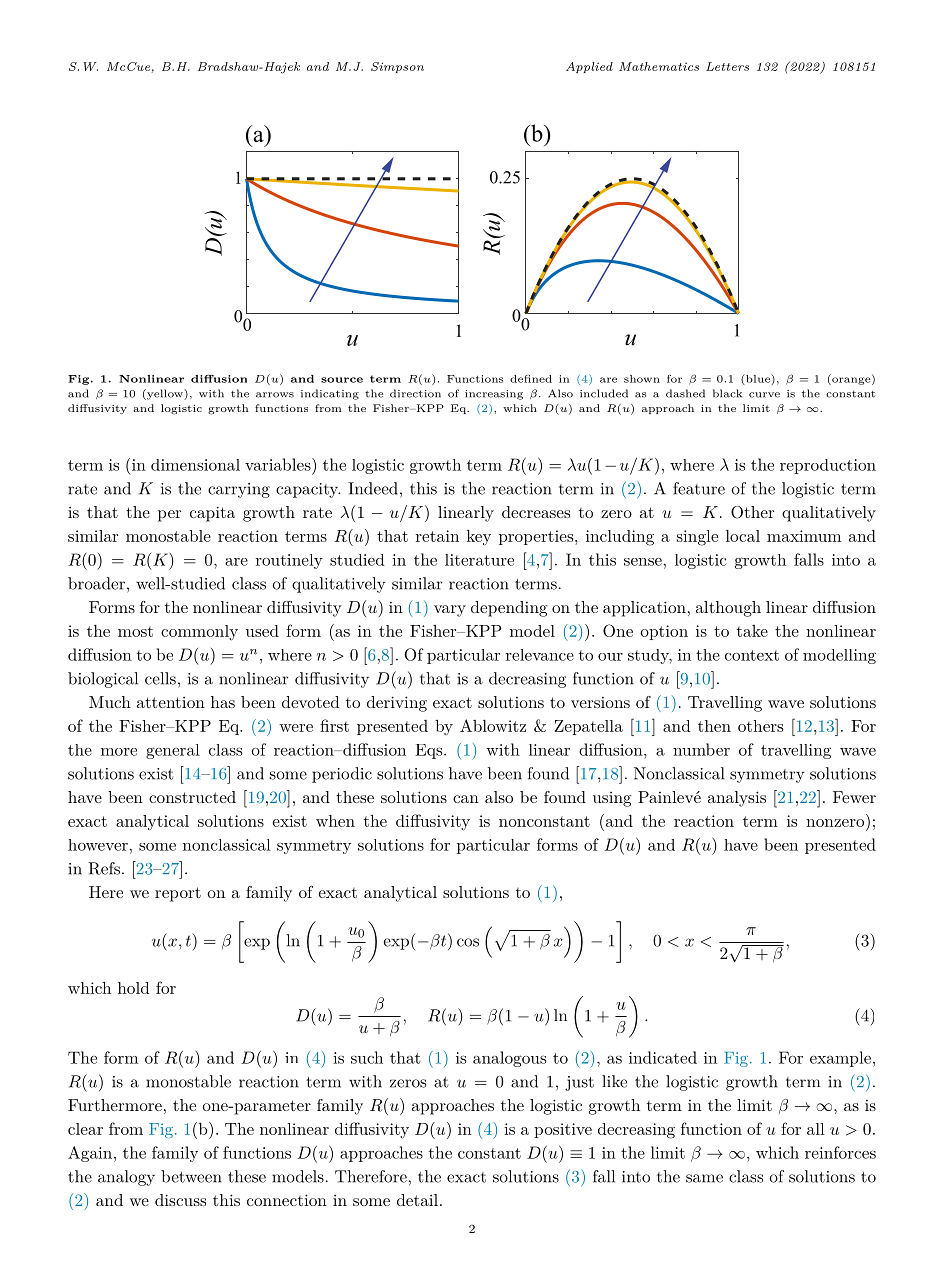 The image size is (944, 1288). Describe the element at coordinates (727, 66) in the document. I see `Letters` at that location.
